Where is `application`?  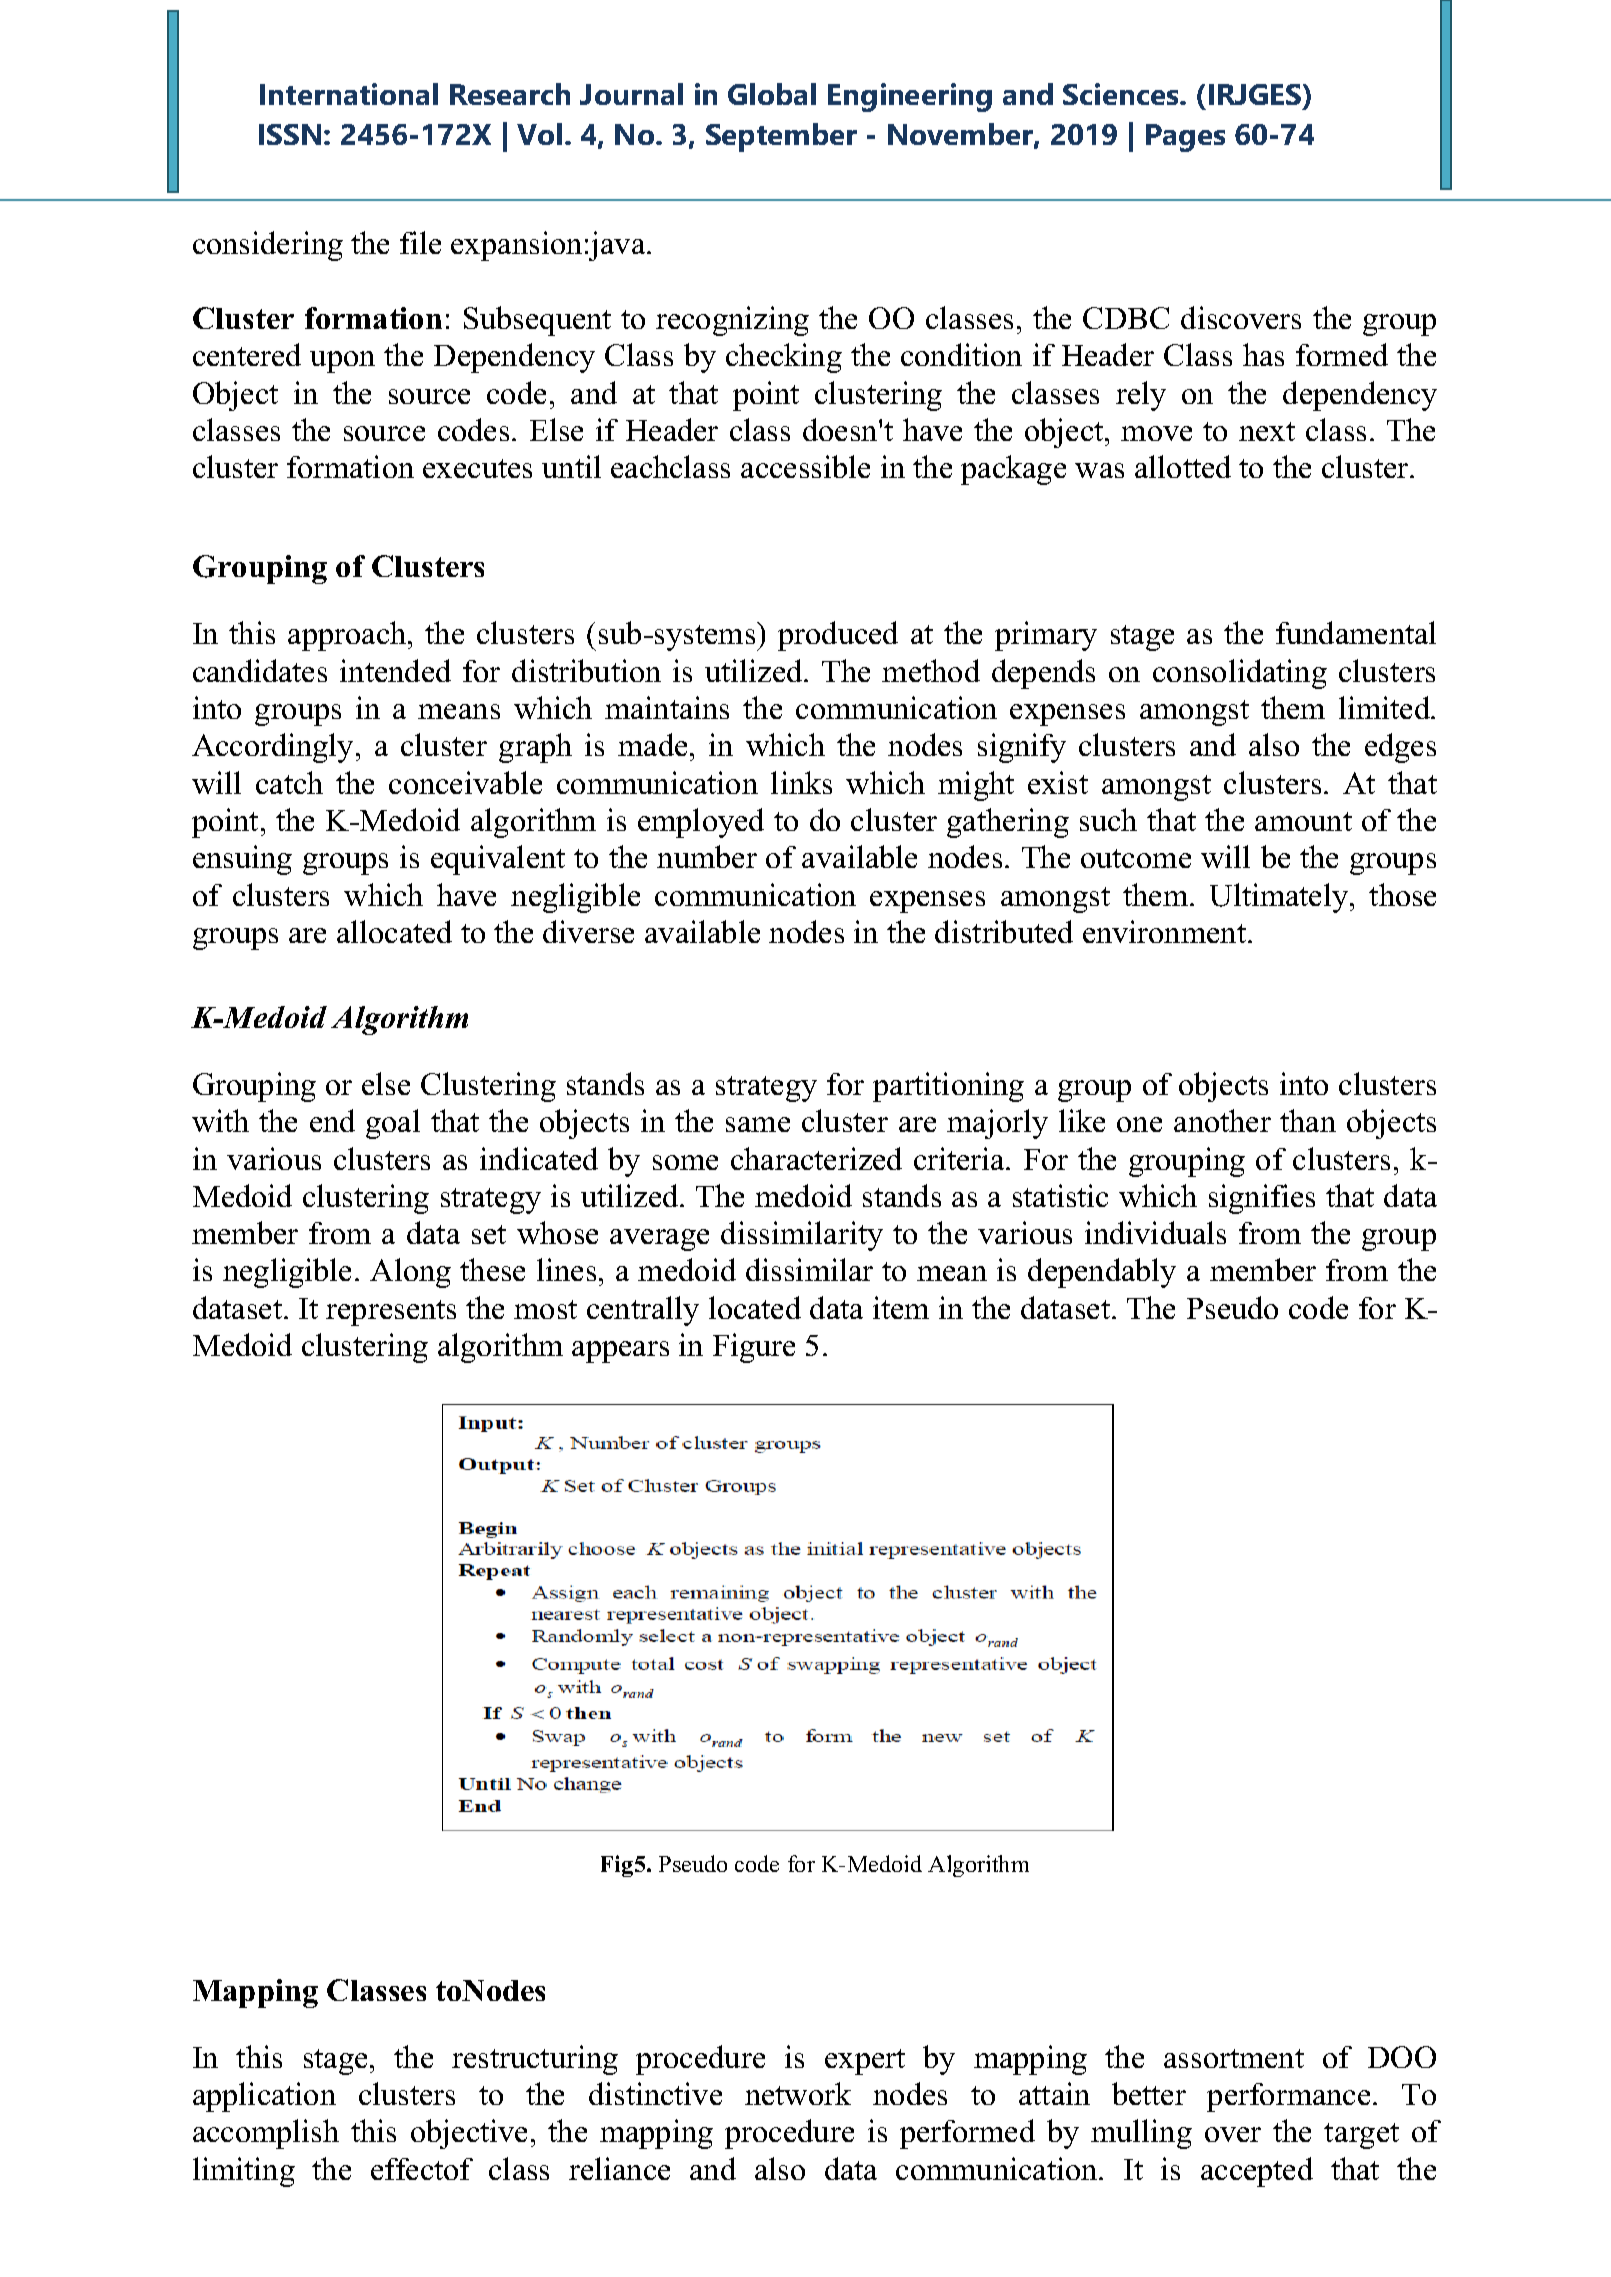
application is located at coordinates (264, 2097).
